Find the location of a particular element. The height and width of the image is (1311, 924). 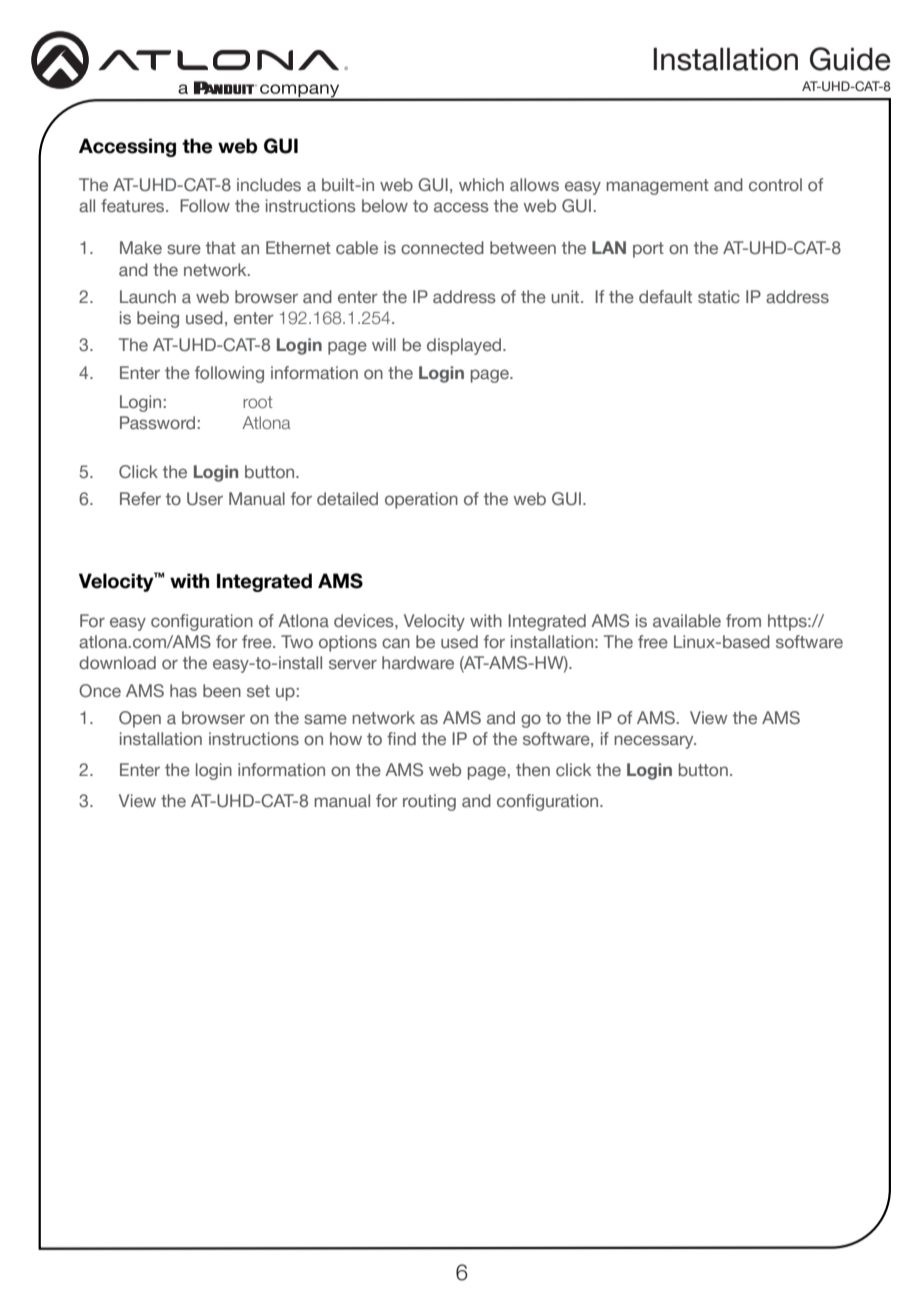

Open is located at coordinates (140, 719).
